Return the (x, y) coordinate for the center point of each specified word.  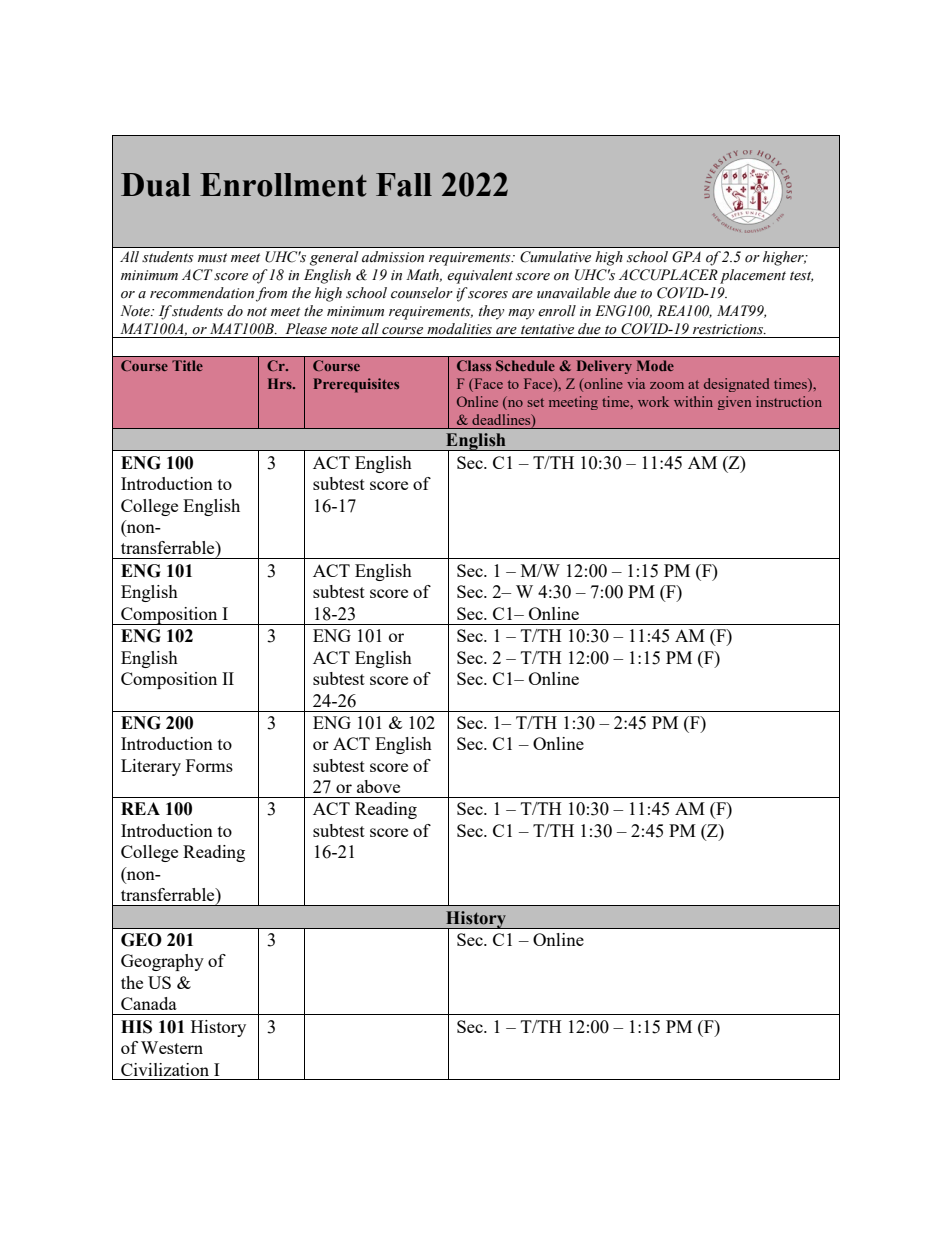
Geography (162, 962)
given (734, 403)
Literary (151, 767)
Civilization (165, 1069)
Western (172, 1047)
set (536, 402)
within (693, 401)
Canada (149, 1003)
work (653, 401)
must (212, 257)
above (378, 786)
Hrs (281, 383)
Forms (209, 765)
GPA (686, 257)
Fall (404, 185)
